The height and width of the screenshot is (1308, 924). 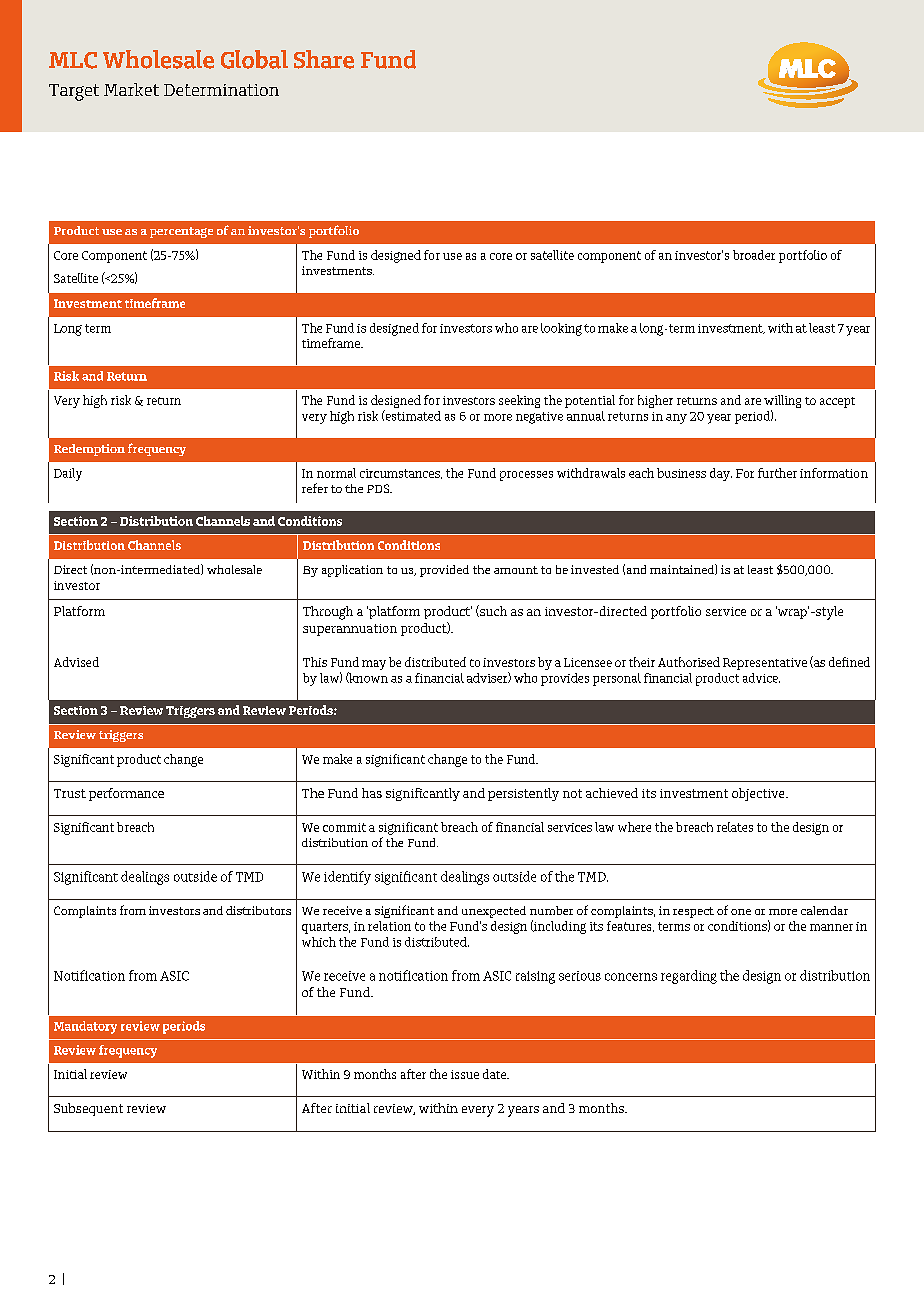 I want to click on provided, so click(x=444, y=571).
